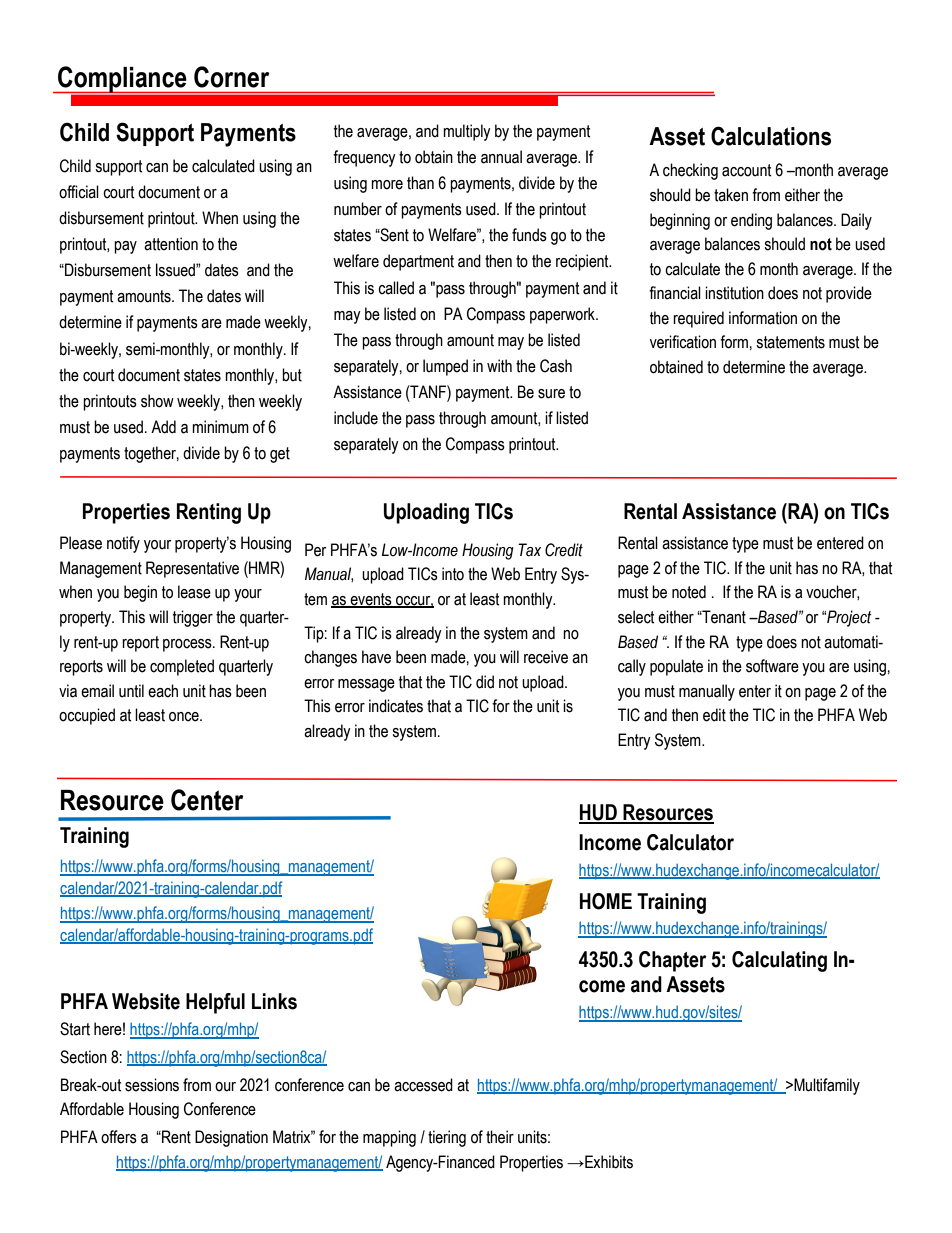  I want to click on Corner, so click(231, 77).
